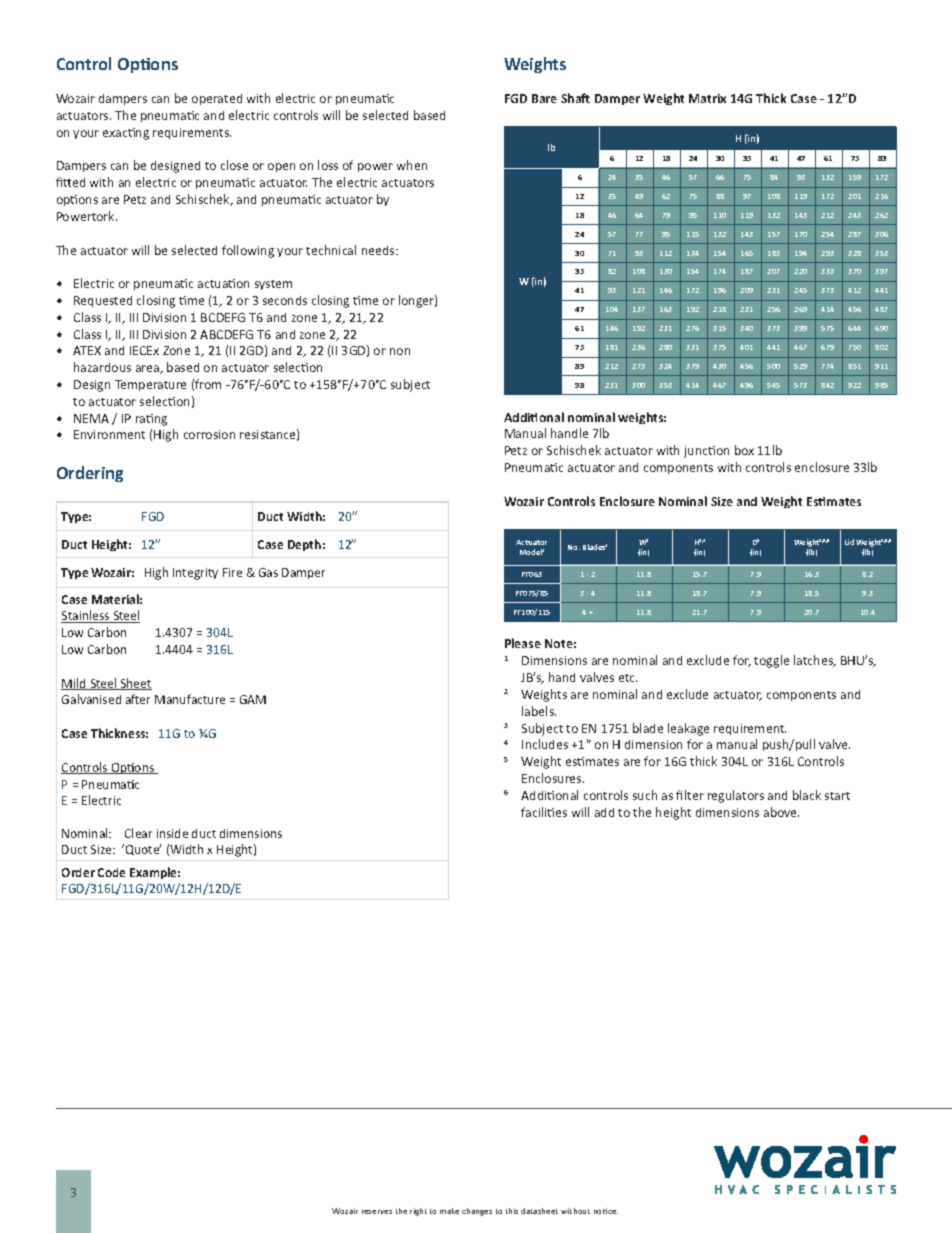  What do you see at coordinates (523, 643) in the document?
I see `Please` at bounding box center [523, 643].
